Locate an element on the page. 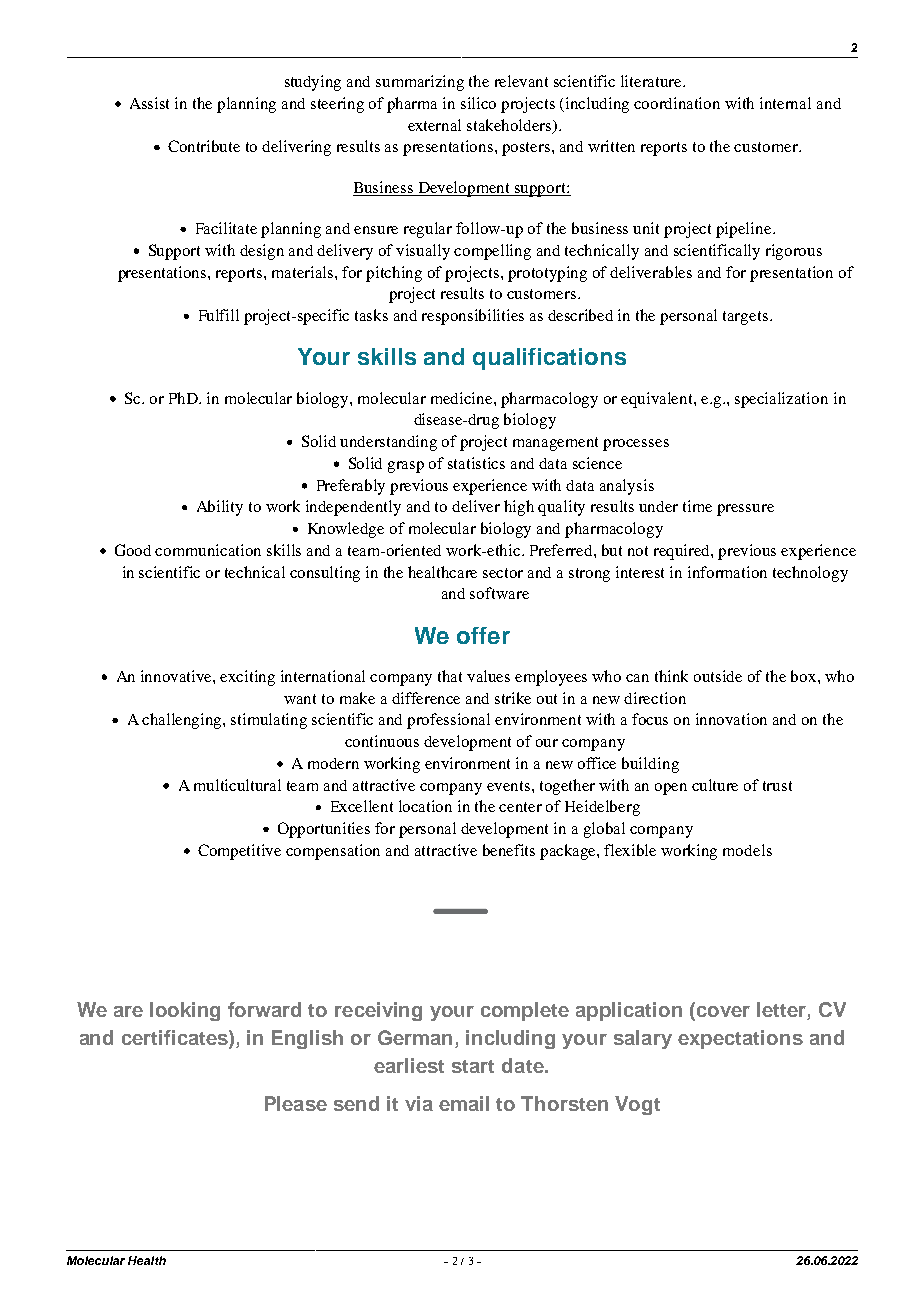  start is located at coordinates (473, 1066).
